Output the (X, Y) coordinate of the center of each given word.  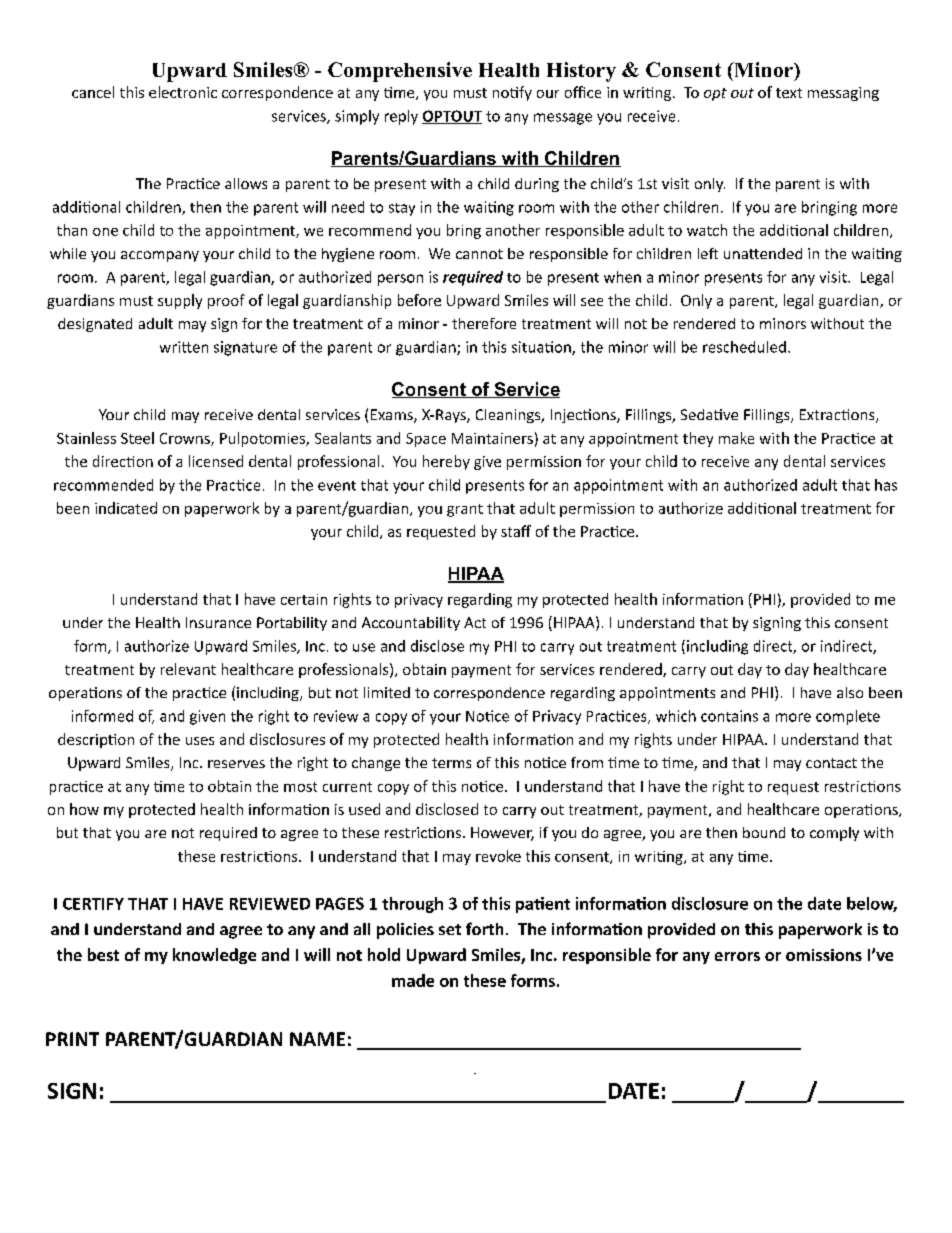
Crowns (186, 439)
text (789, 93)
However (502, 834)
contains (729, 716)
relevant (188, 669)
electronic (183, 92)
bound (764, 832)
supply (180, 301)
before (419, 300)
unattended (763, 253)
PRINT (72, 1039)
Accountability (411, 624)
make (736, 438)
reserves (236, 764)
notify (512, 93)
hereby (446, 462)
